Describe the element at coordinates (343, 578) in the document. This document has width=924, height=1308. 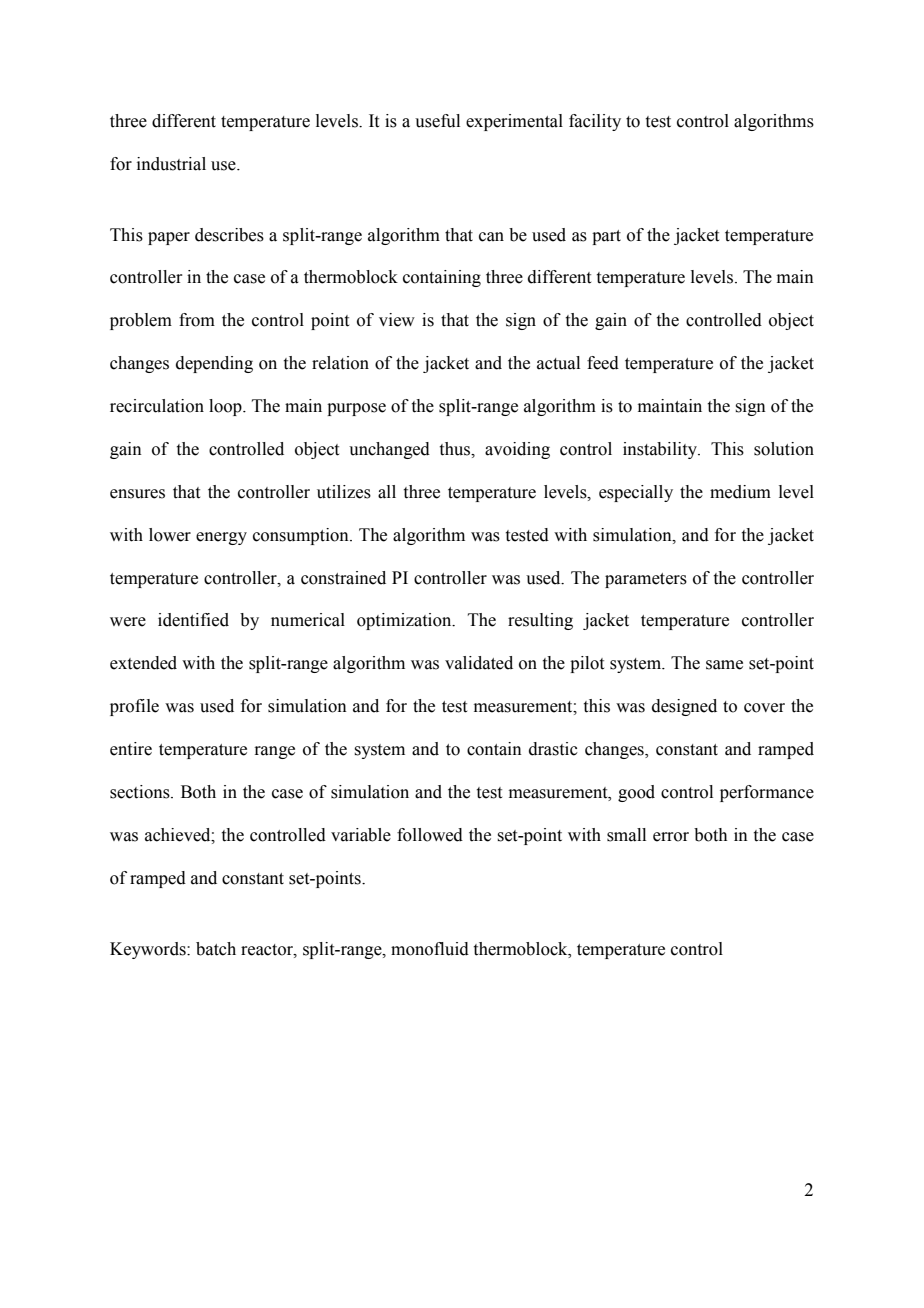
I see `constrained` at that location.
